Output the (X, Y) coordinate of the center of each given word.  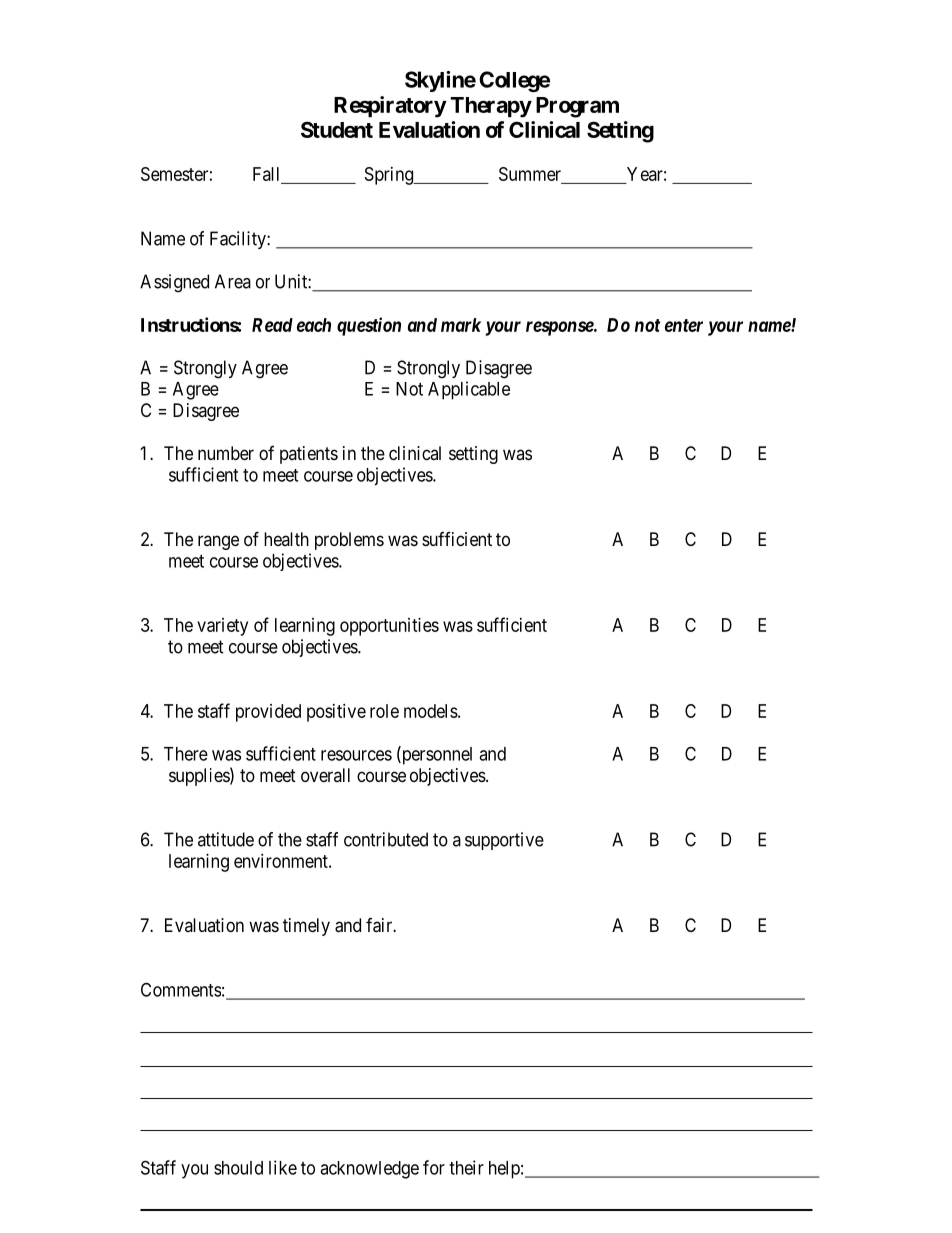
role (384, 711)
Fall (266, 174)
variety (222, 627)
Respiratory (390, 107)
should (238, 1168)
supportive (504, 841)
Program (577, 107)
